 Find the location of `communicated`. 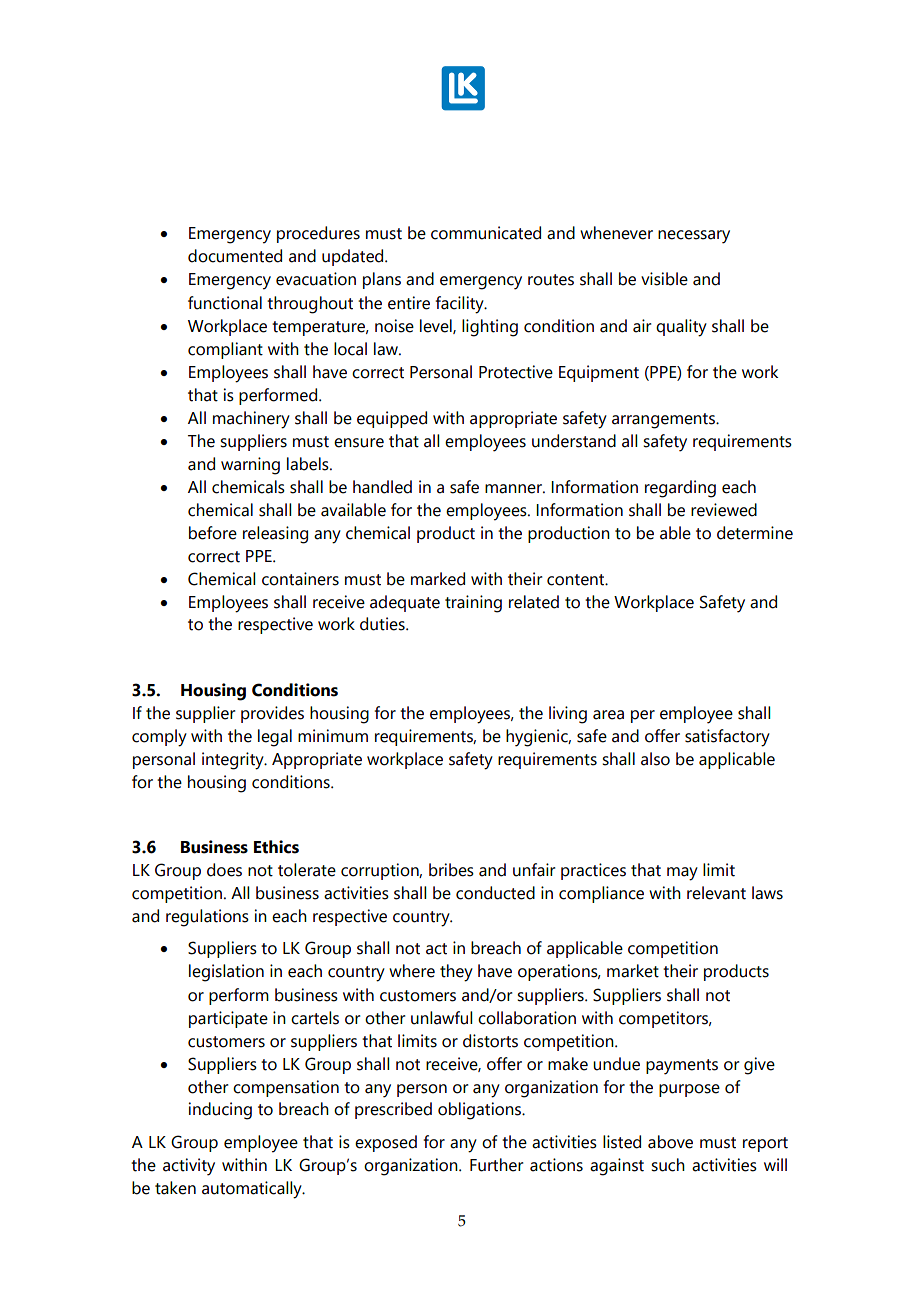

communicated is located at coordinates (486, 233).
